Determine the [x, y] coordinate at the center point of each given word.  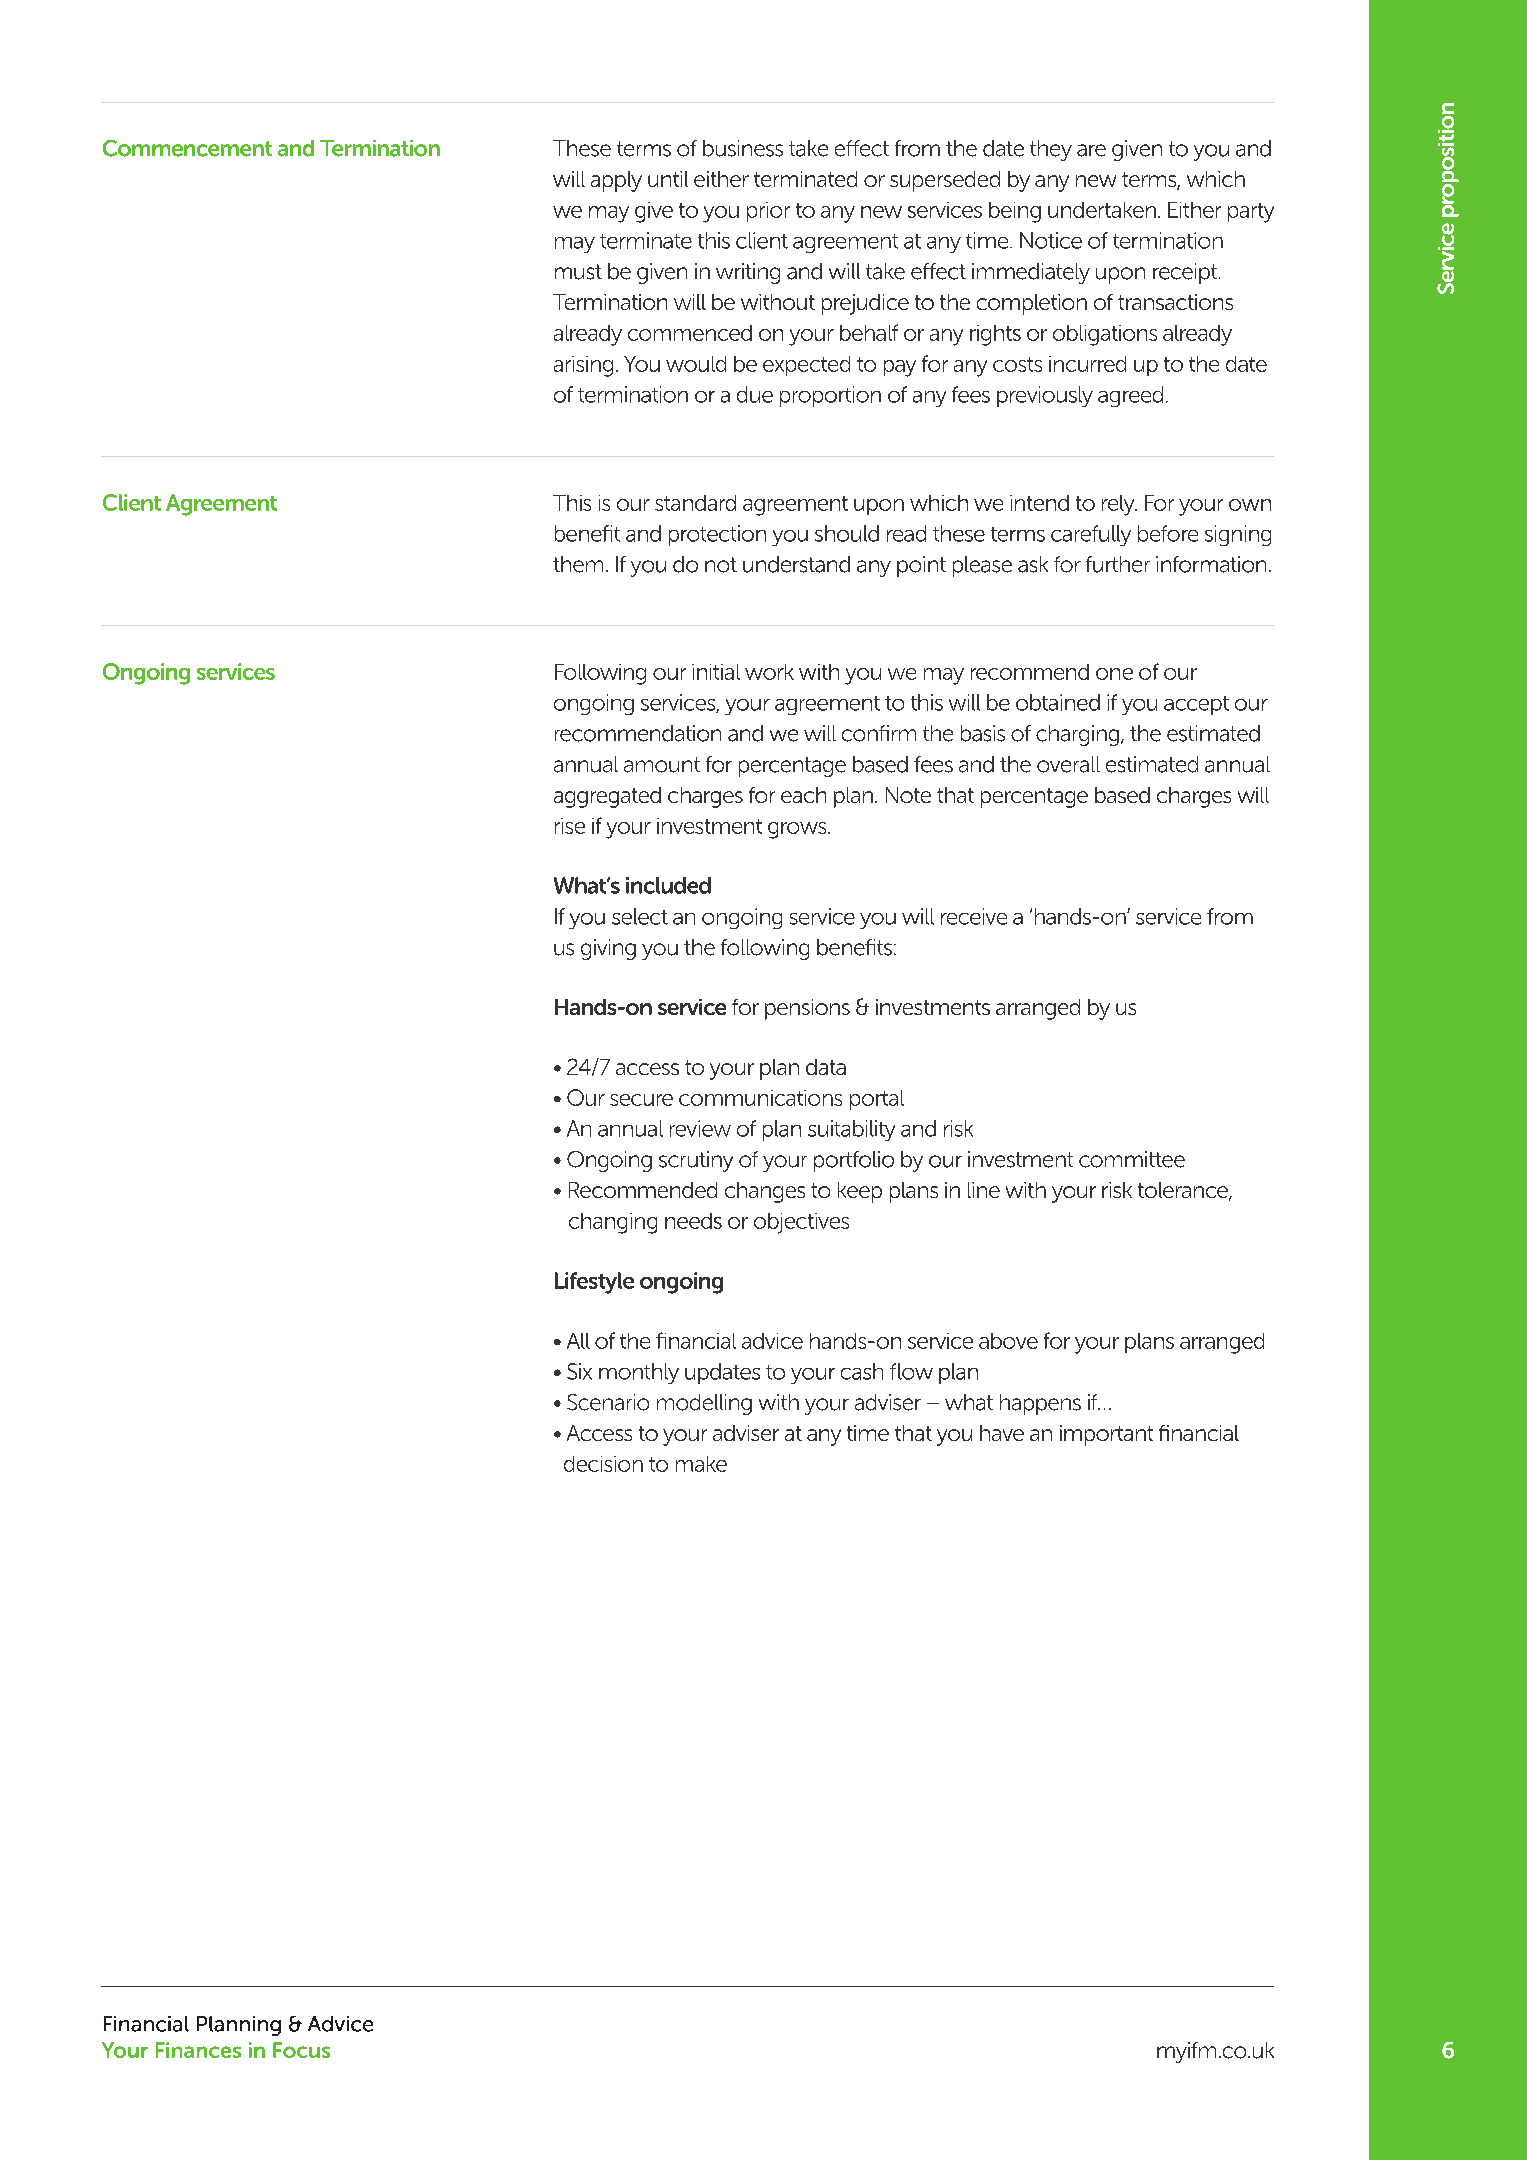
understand [796, 564]
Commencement [187, 148]
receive [974, 916]
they [1051, 150]
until [668, 179]
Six [579, 1371]
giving [608, 949]
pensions [807, 1009]
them [578, 564]
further [1118, 564]
